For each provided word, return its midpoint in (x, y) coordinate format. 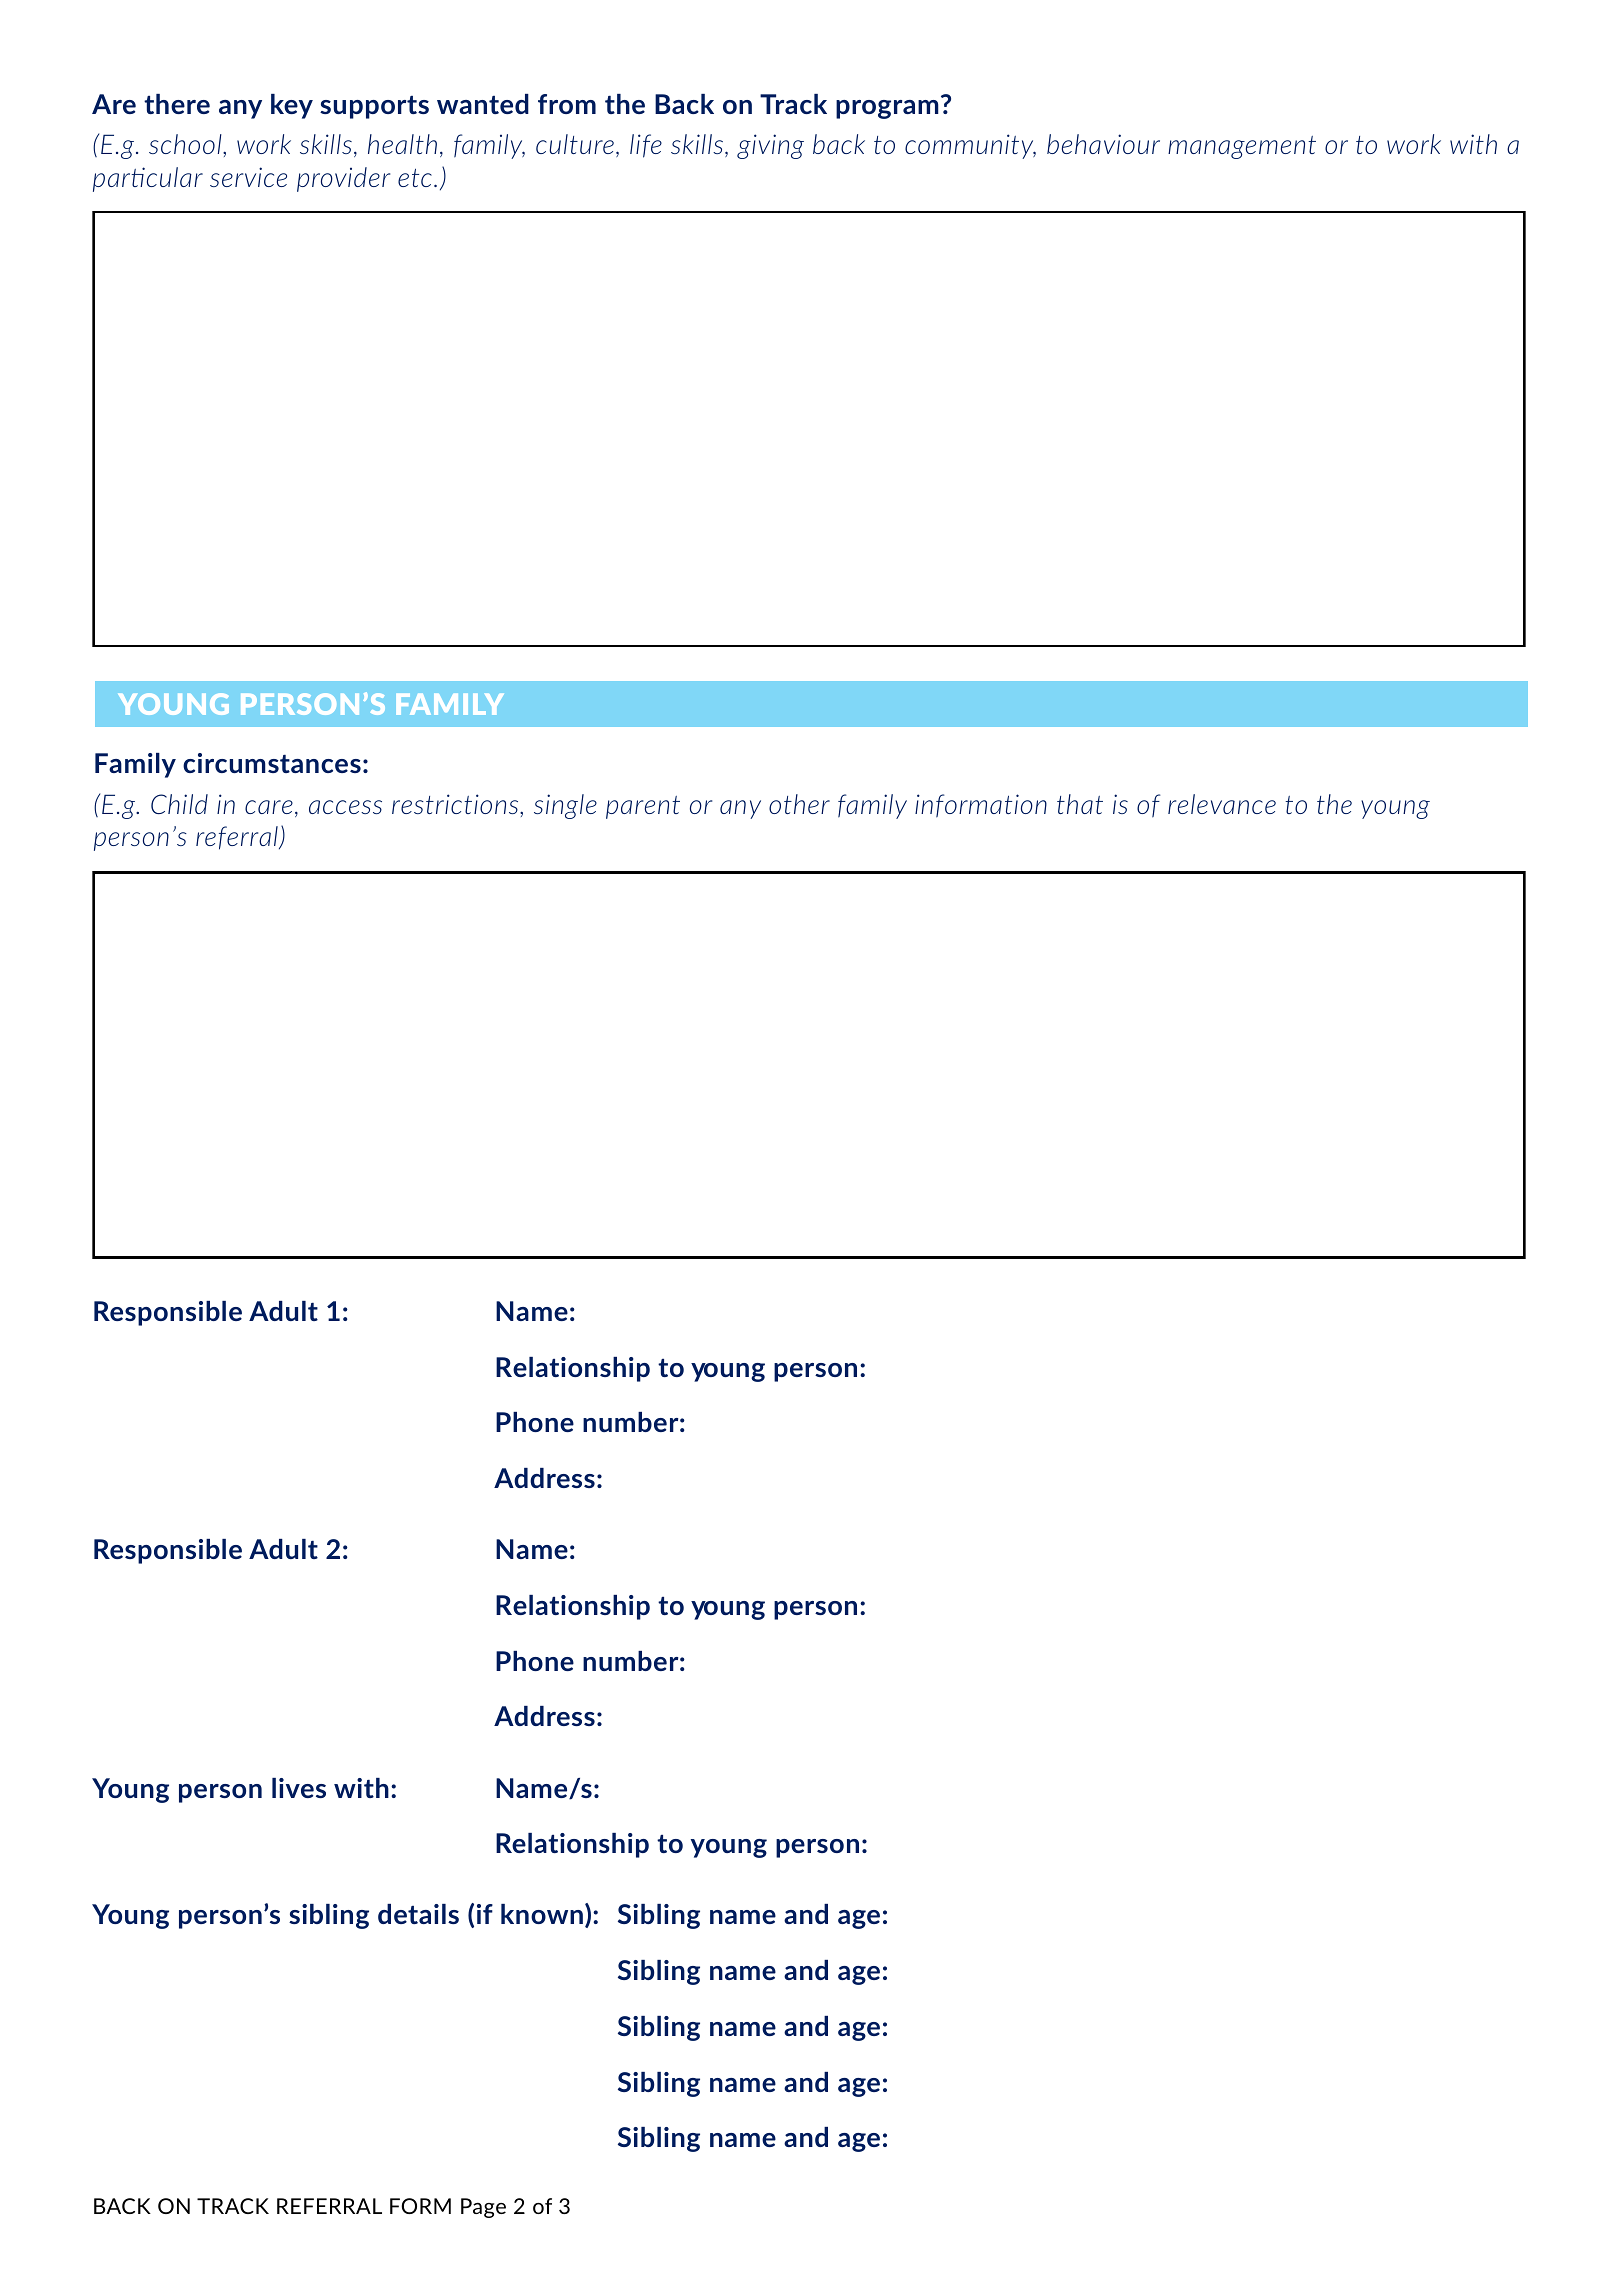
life (646, 146)
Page (483, 2208)
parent (643, 807)
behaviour (1103, 144)
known (542, 1914)
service (248, 177)
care (269, 807)
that (1080, 804)
